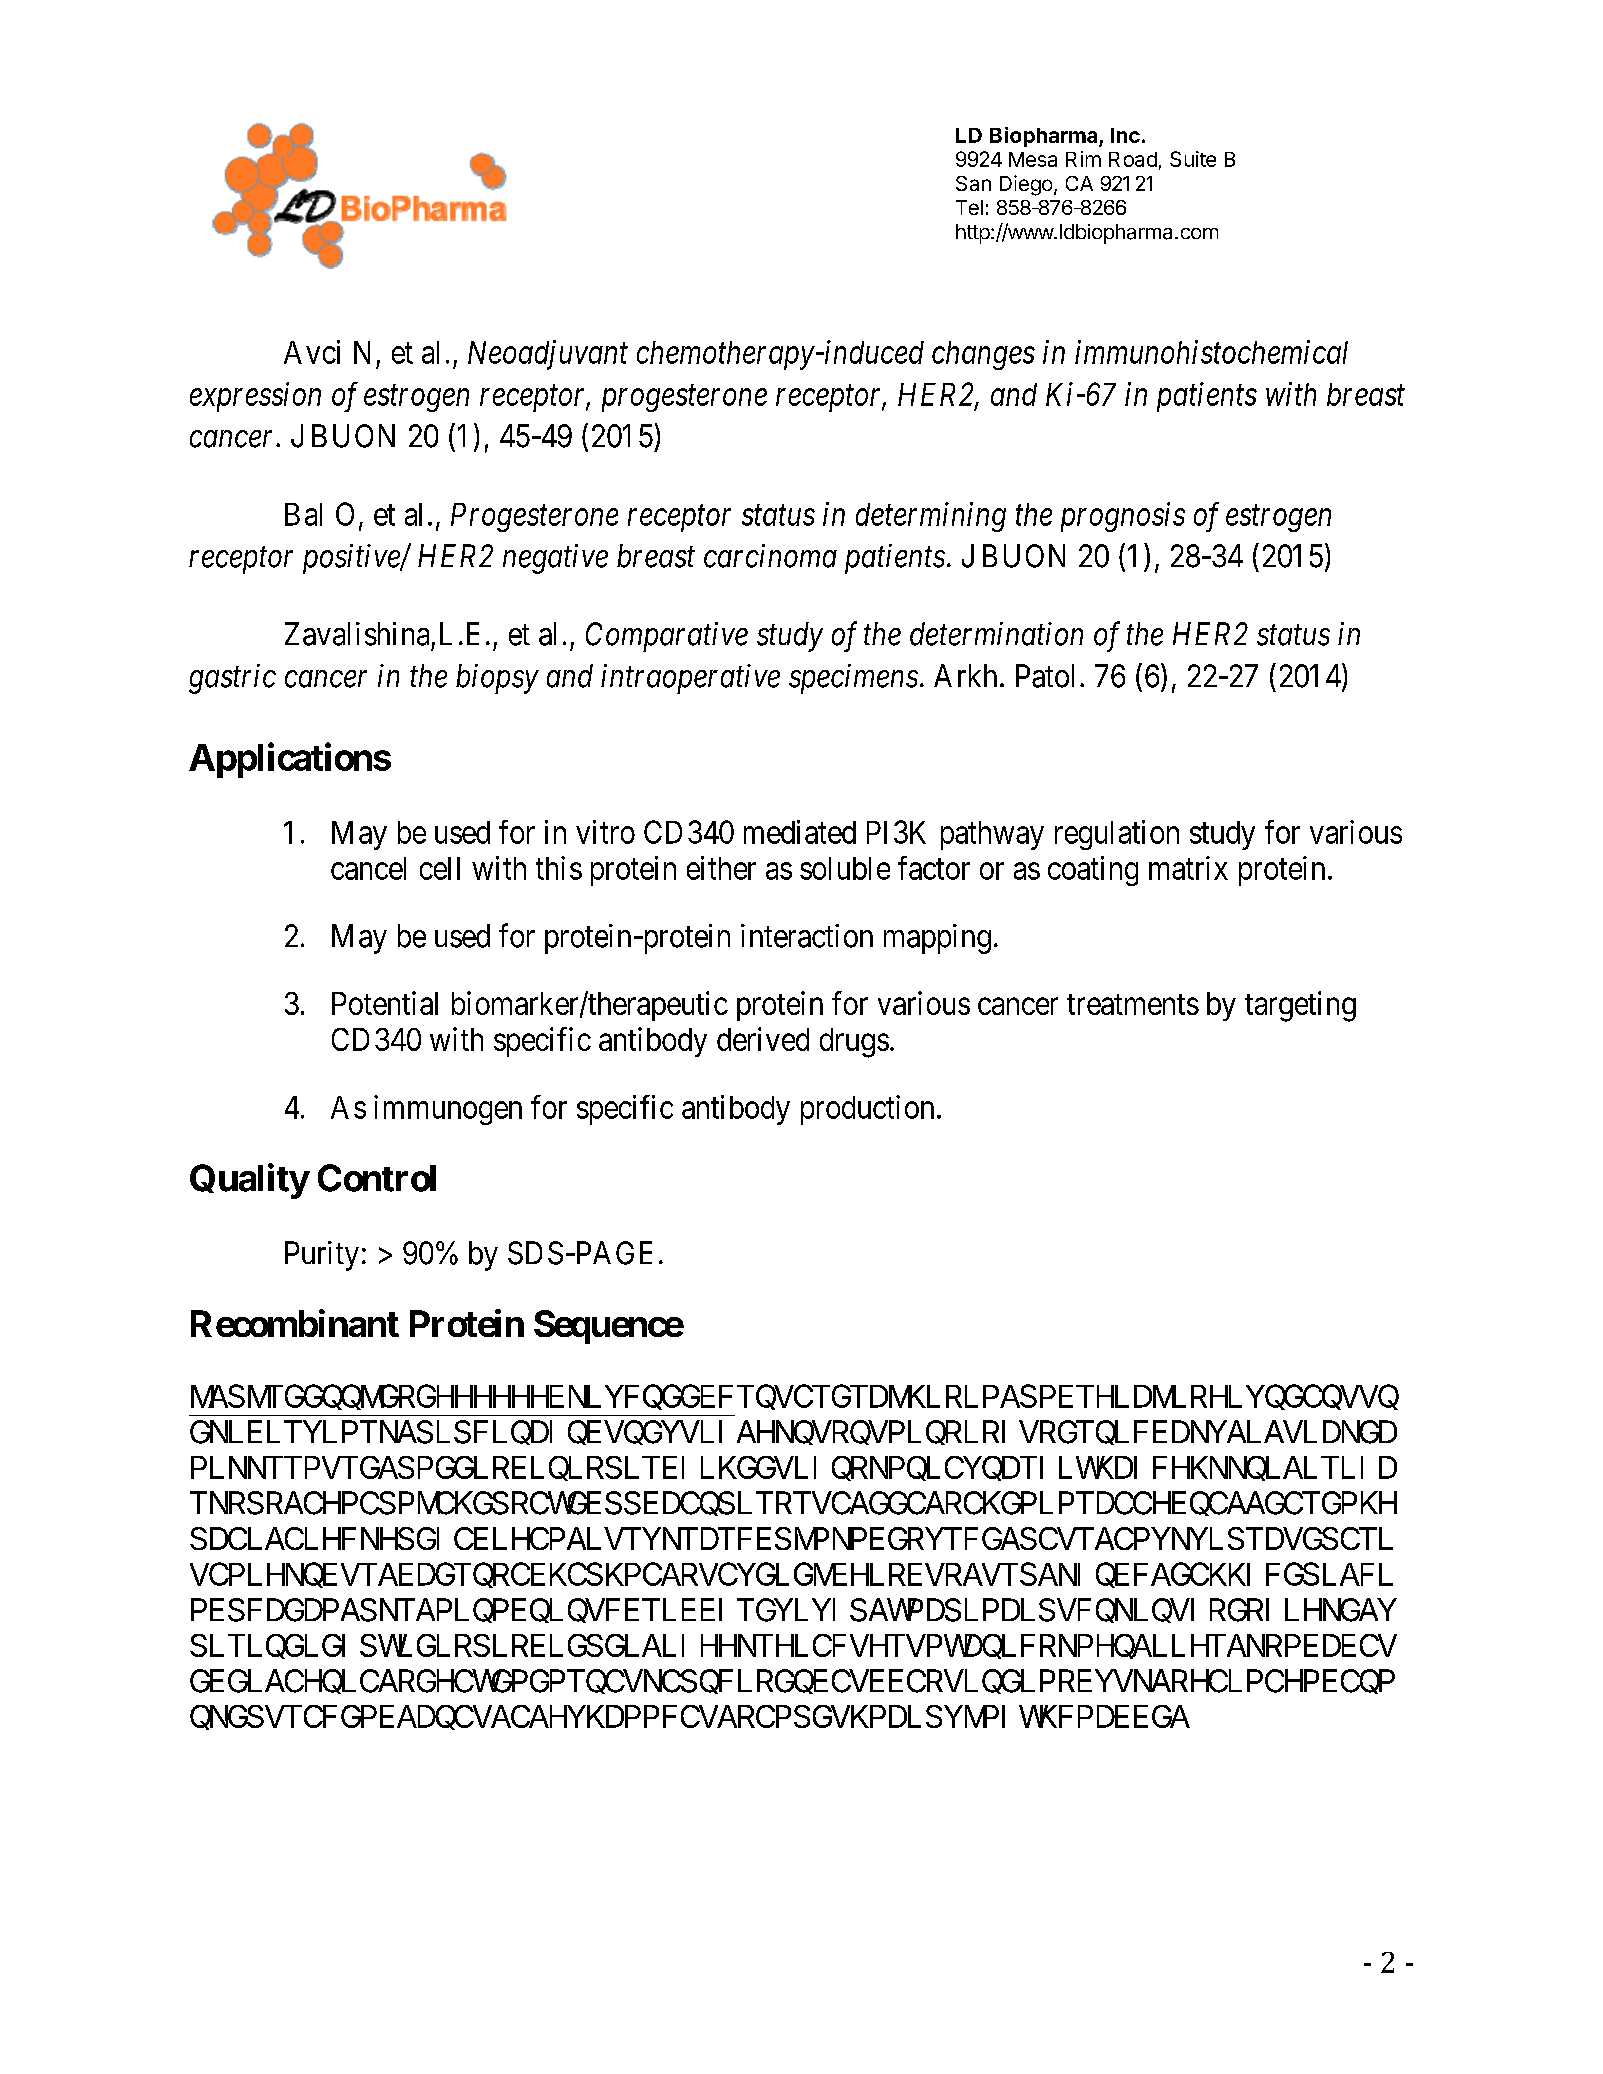  What do you see at coordinates (548, 355) in the screenshot?
I see `Neoadjuvant` at bounding box center [548, 355].
